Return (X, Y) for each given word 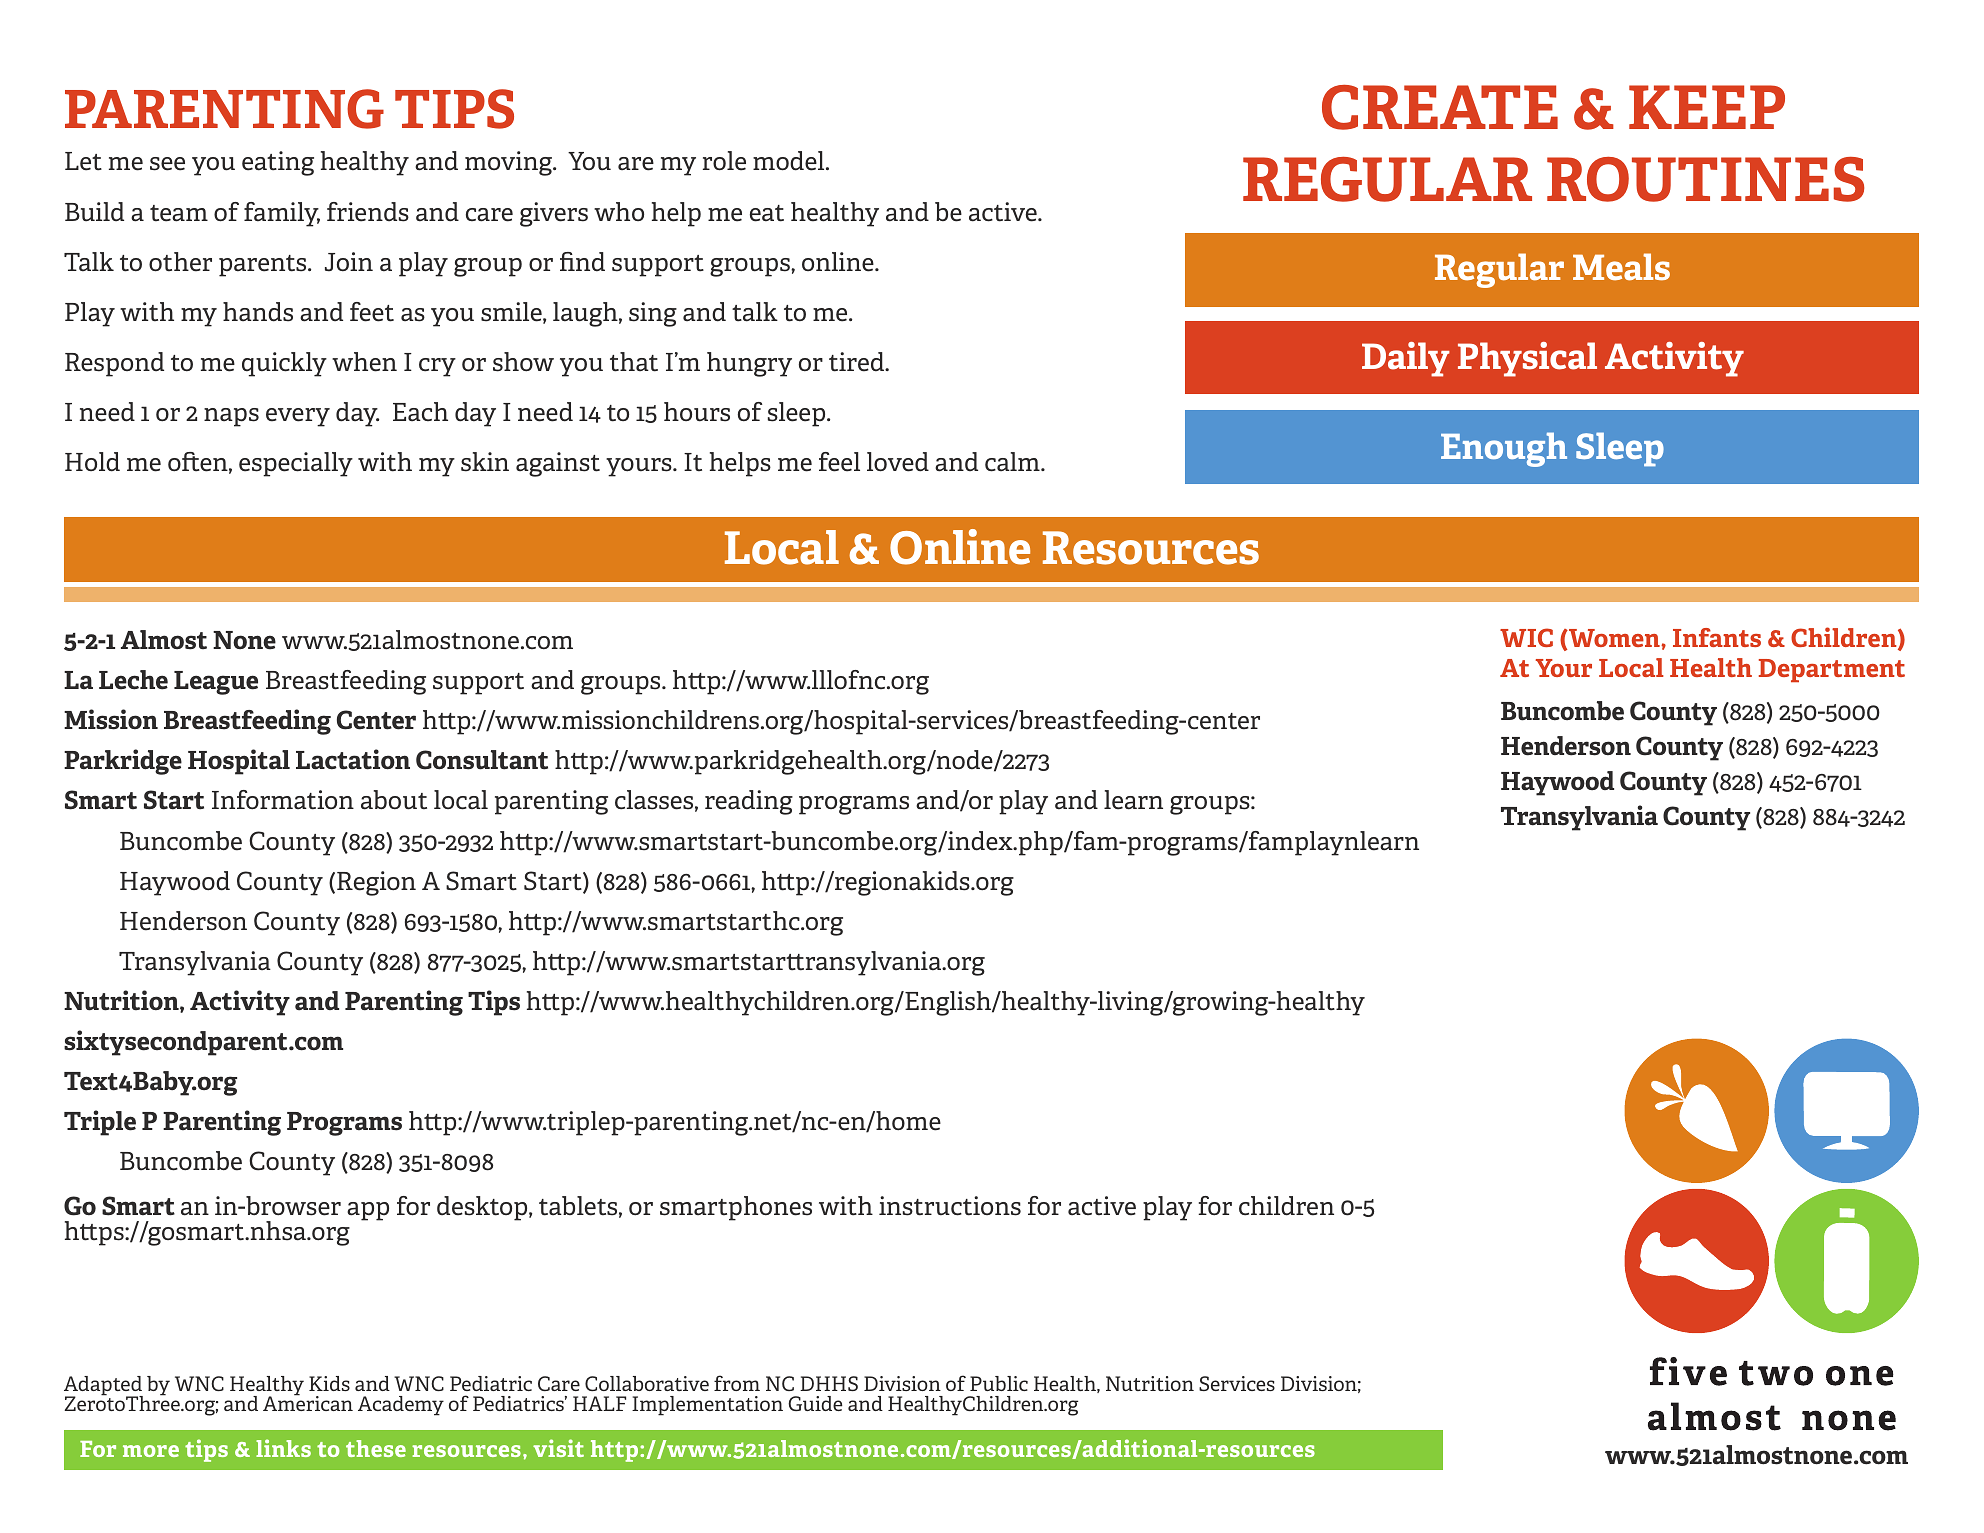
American (308, 1402)
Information (283, 800)
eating (278, 163)
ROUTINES (1705, 179)
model (790, 161)
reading (749, 802)
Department (1832, 670)
